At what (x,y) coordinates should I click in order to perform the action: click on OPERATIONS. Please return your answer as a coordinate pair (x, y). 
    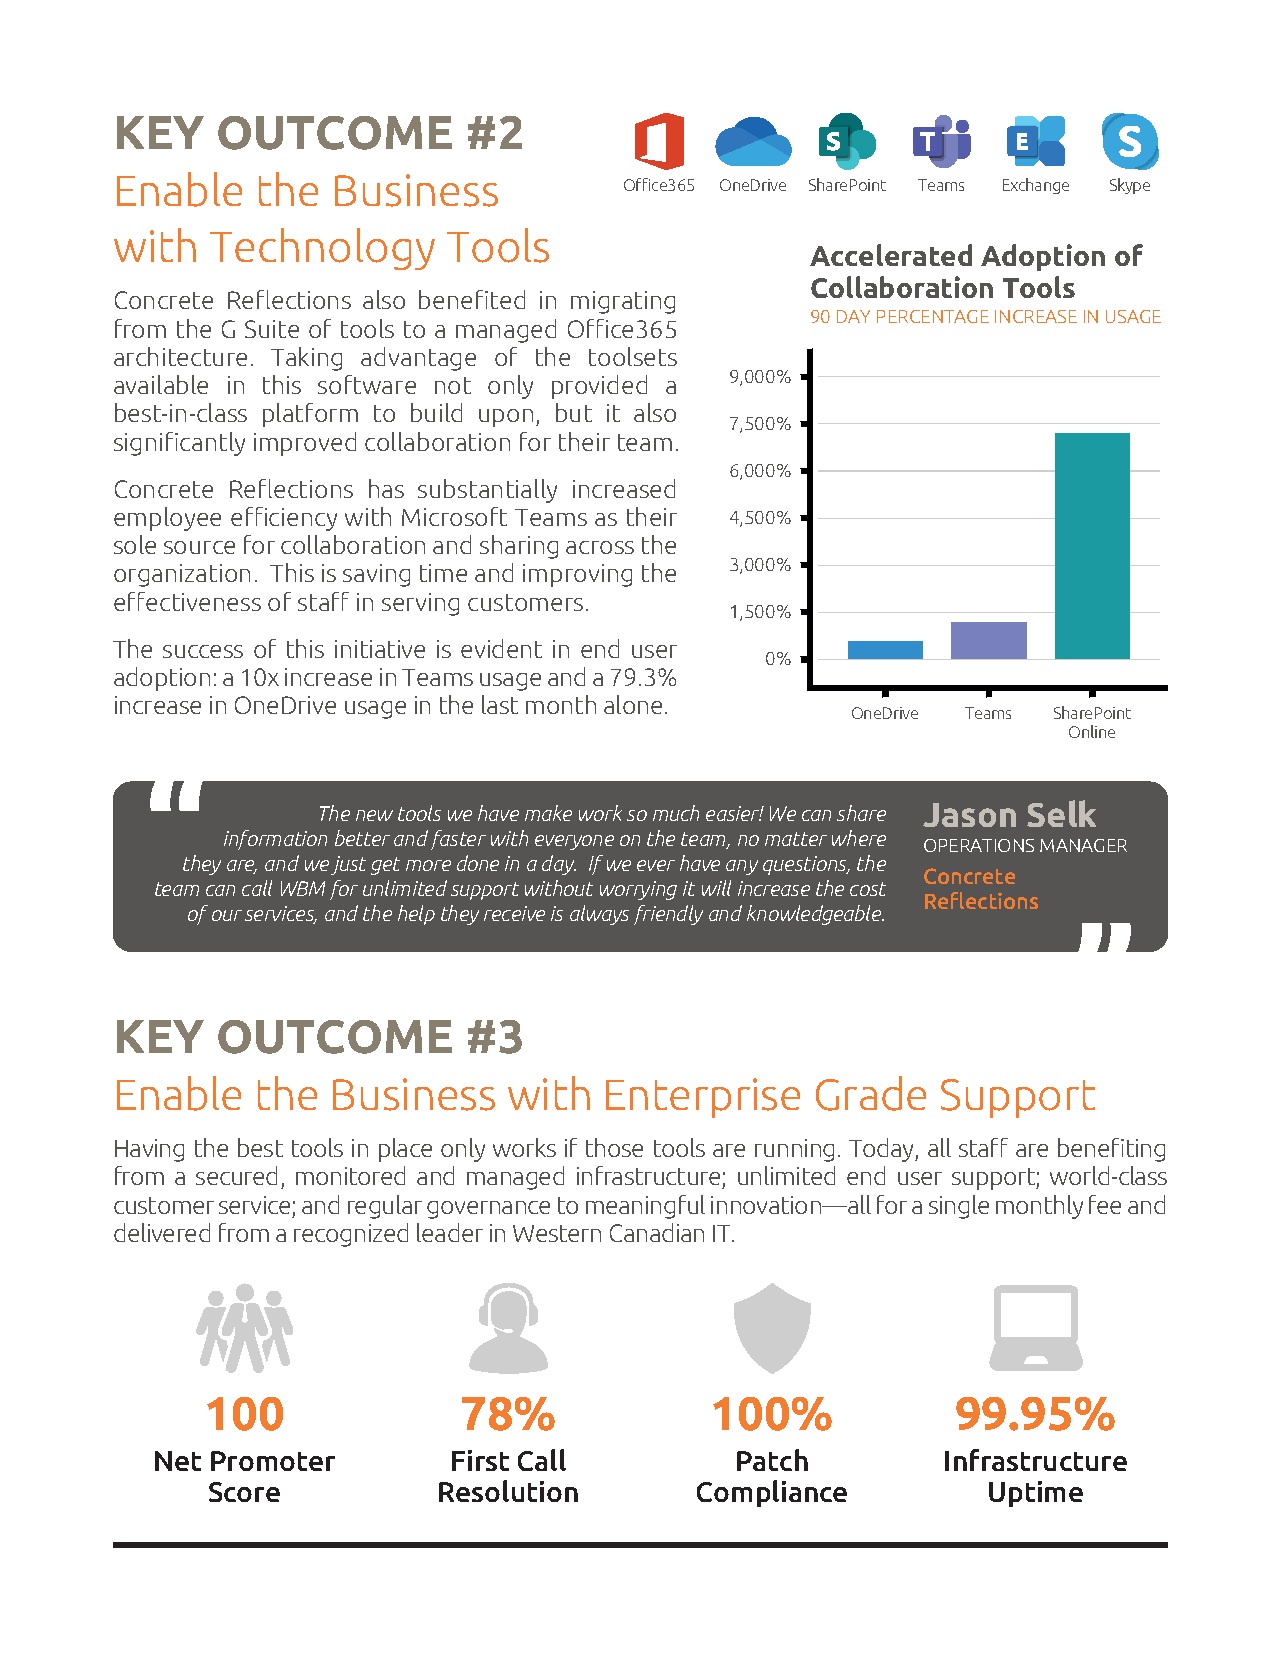
    Looking at the image, I should click on (979, 845).
